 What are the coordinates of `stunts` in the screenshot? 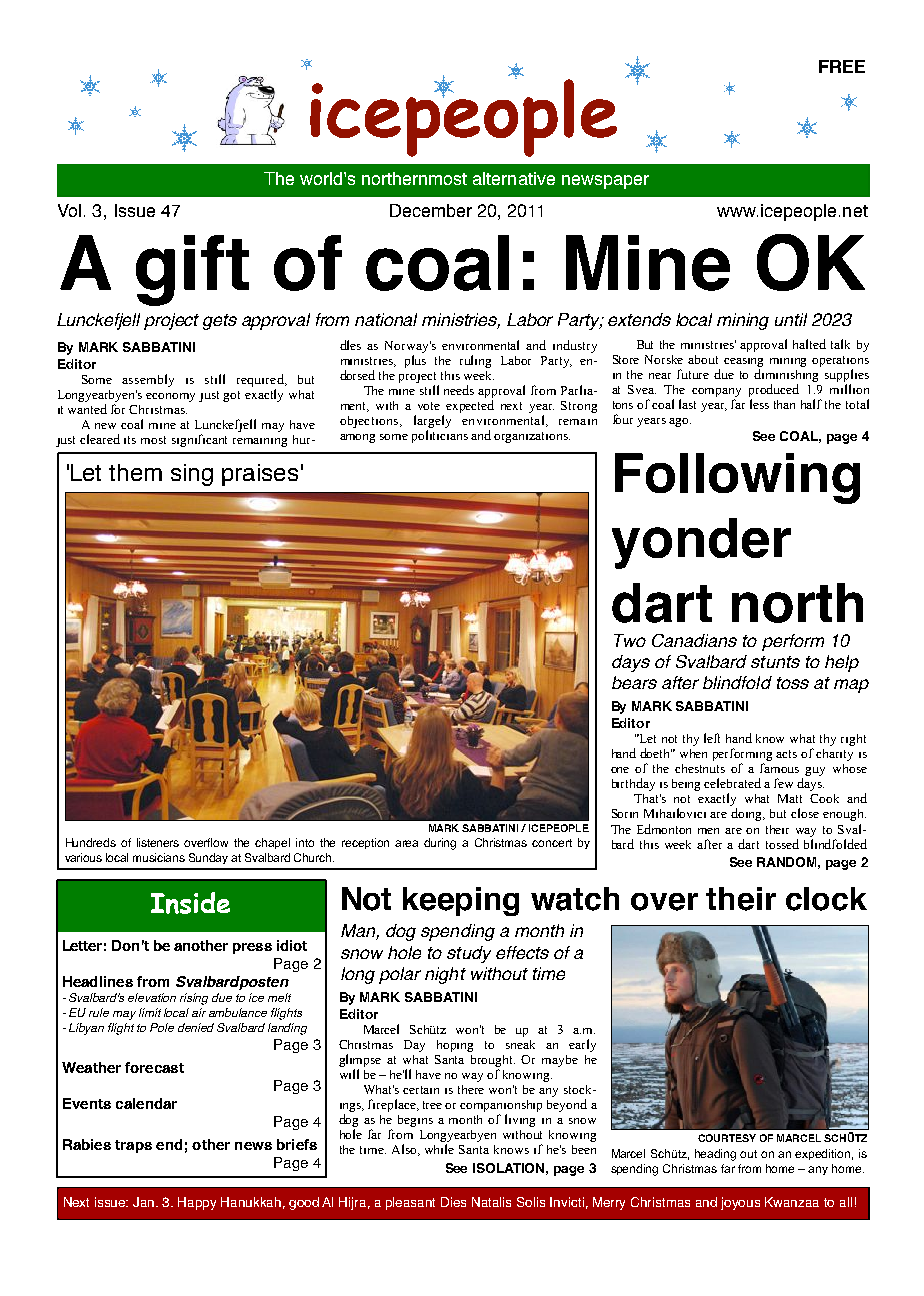 It's located at (775, 662).
